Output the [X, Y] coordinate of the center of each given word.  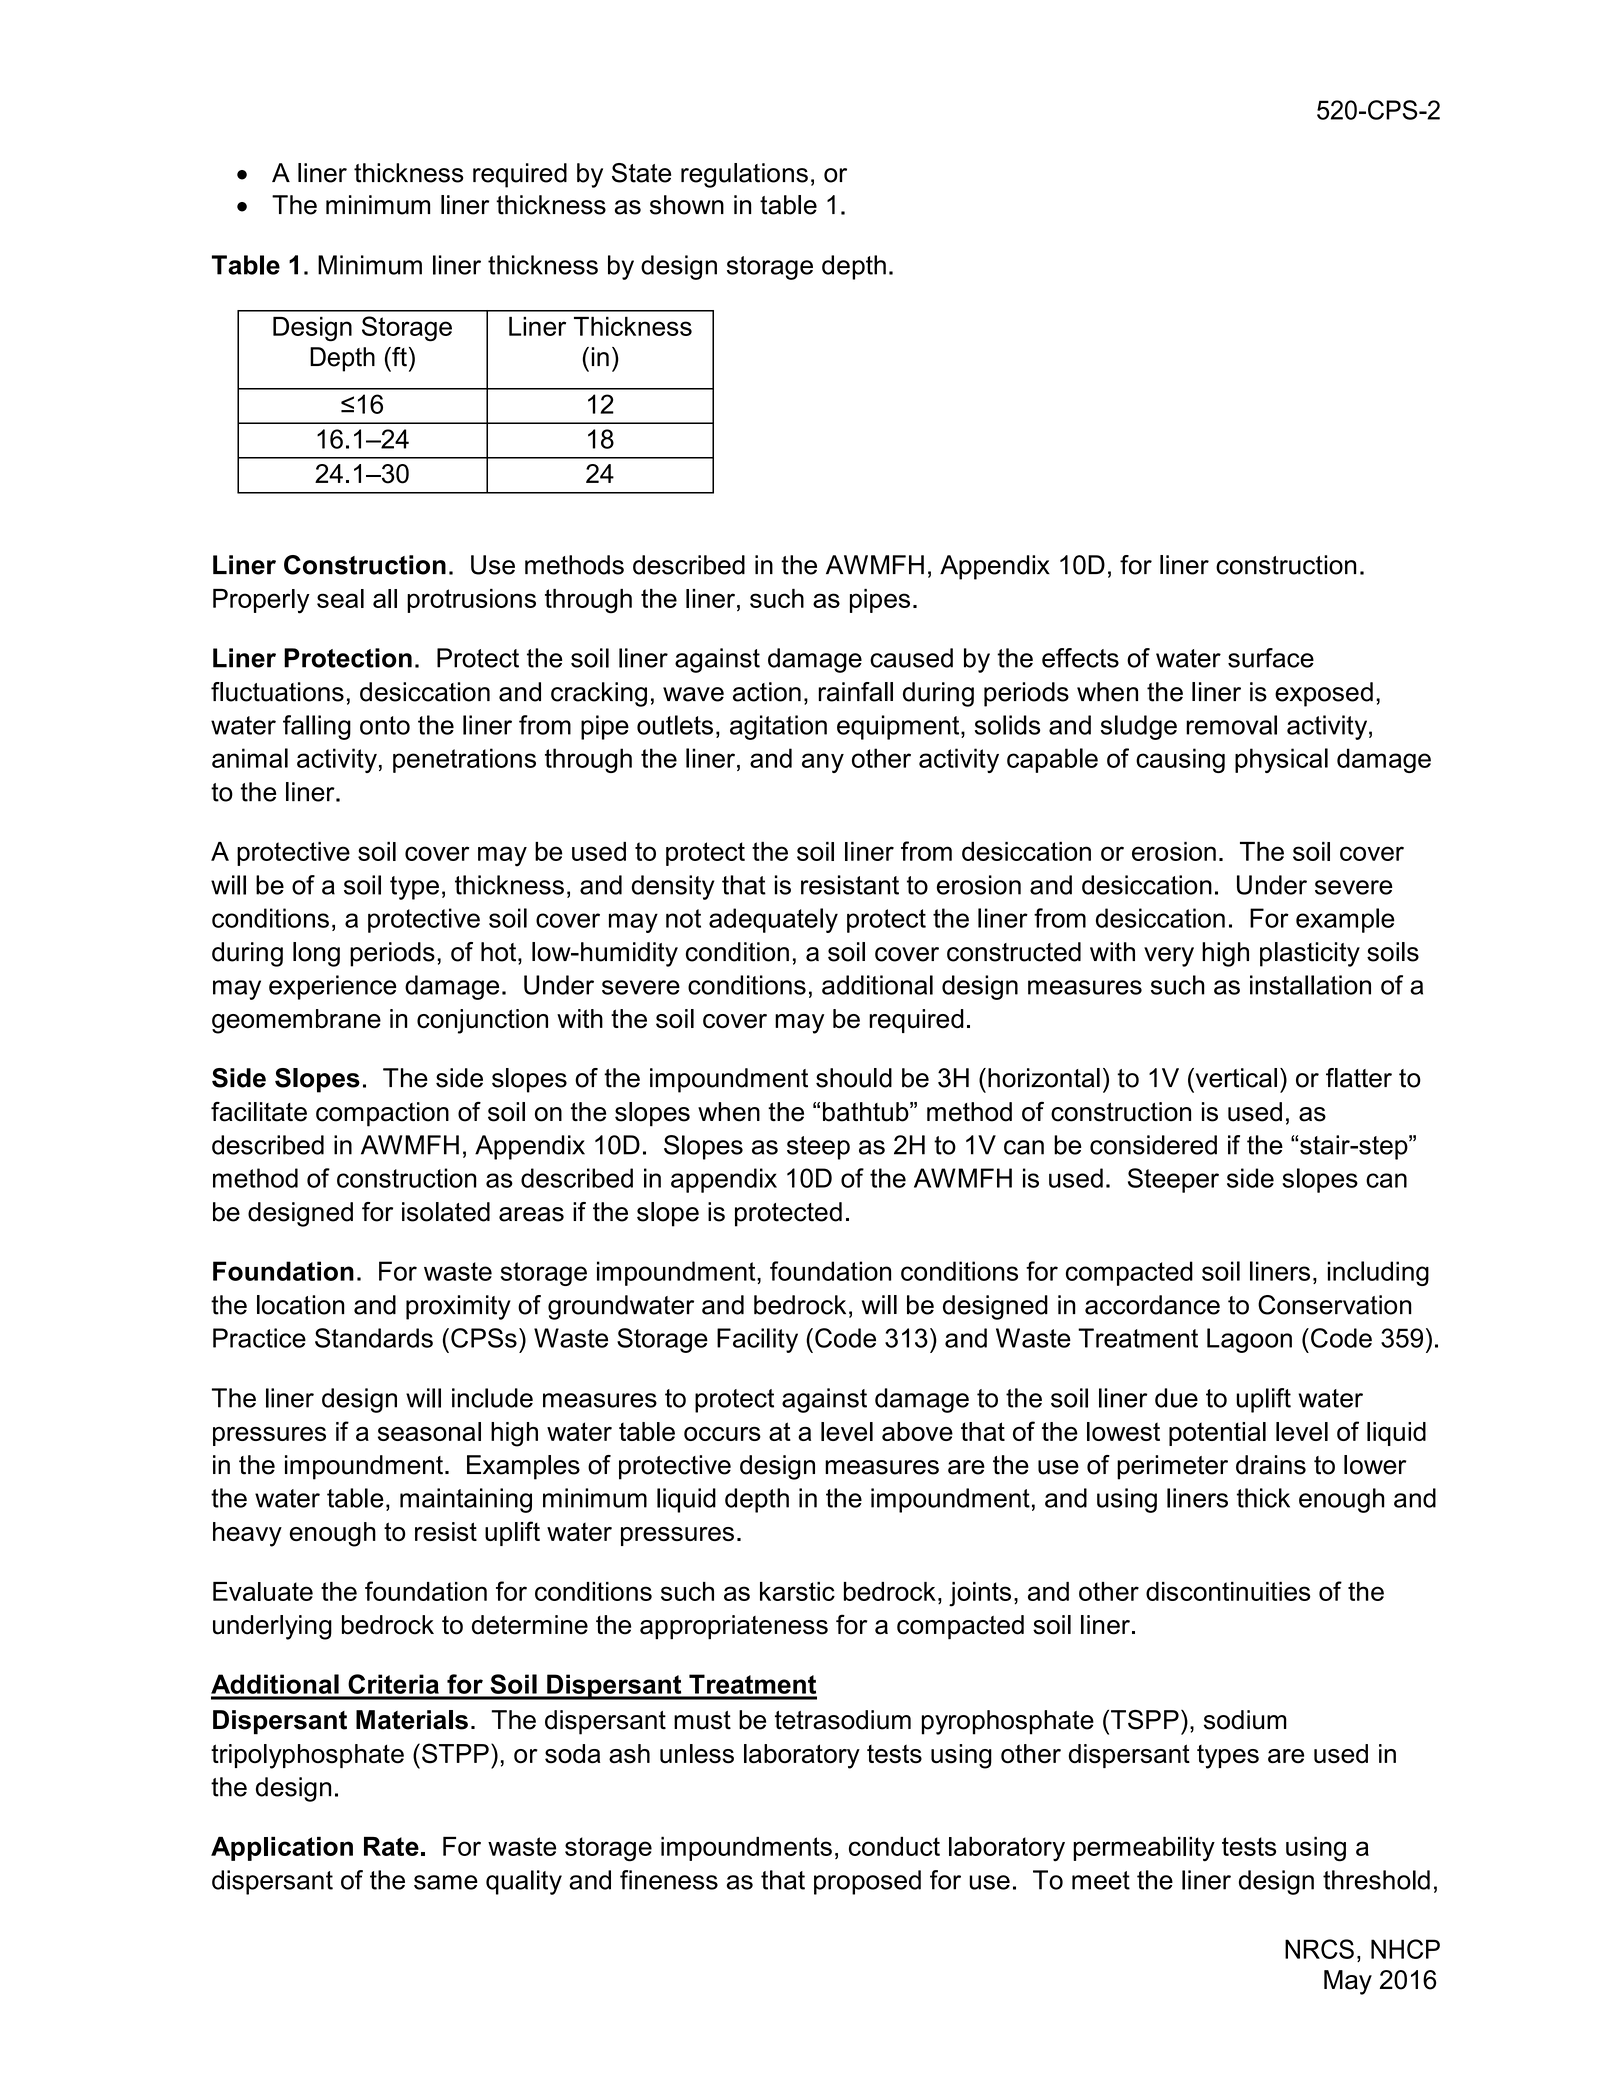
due [1176, 1398]
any [823, 763]
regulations [744, 175]
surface [1271, 658]
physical [1281, 760]
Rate [391, 1846]
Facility [757, 1340]
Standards [374, 1338]
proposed [867, 1882]
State [641, 173]
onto [385, 725]
